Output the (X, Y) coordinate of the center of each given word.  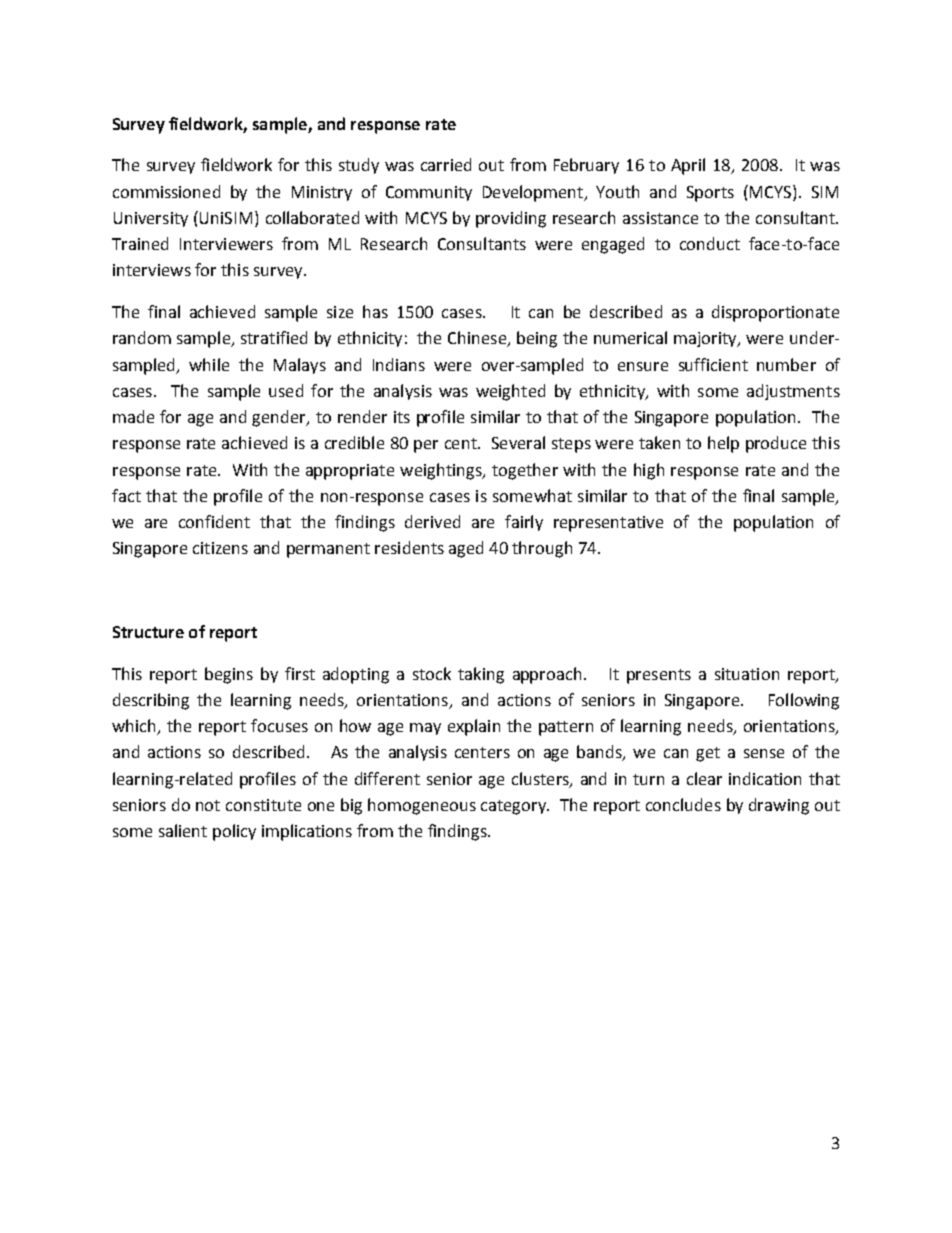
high (649, 471)
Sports (710, 194)
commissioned (166, 191)
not (208, 805)
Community (429, 193)
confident (214, 521)
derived (432, 521)
